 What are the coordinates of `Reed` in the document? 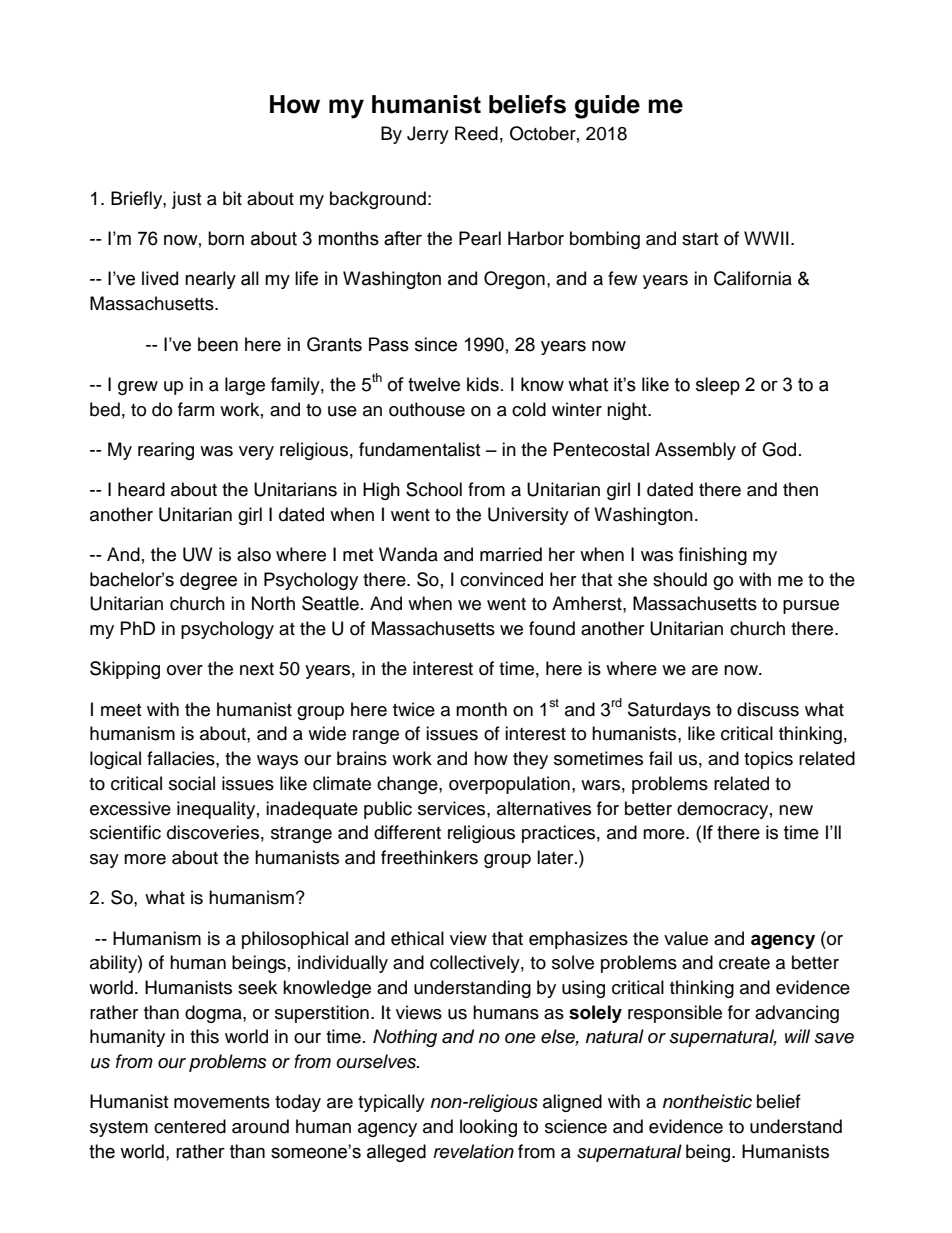 It's located at (476, 133).
